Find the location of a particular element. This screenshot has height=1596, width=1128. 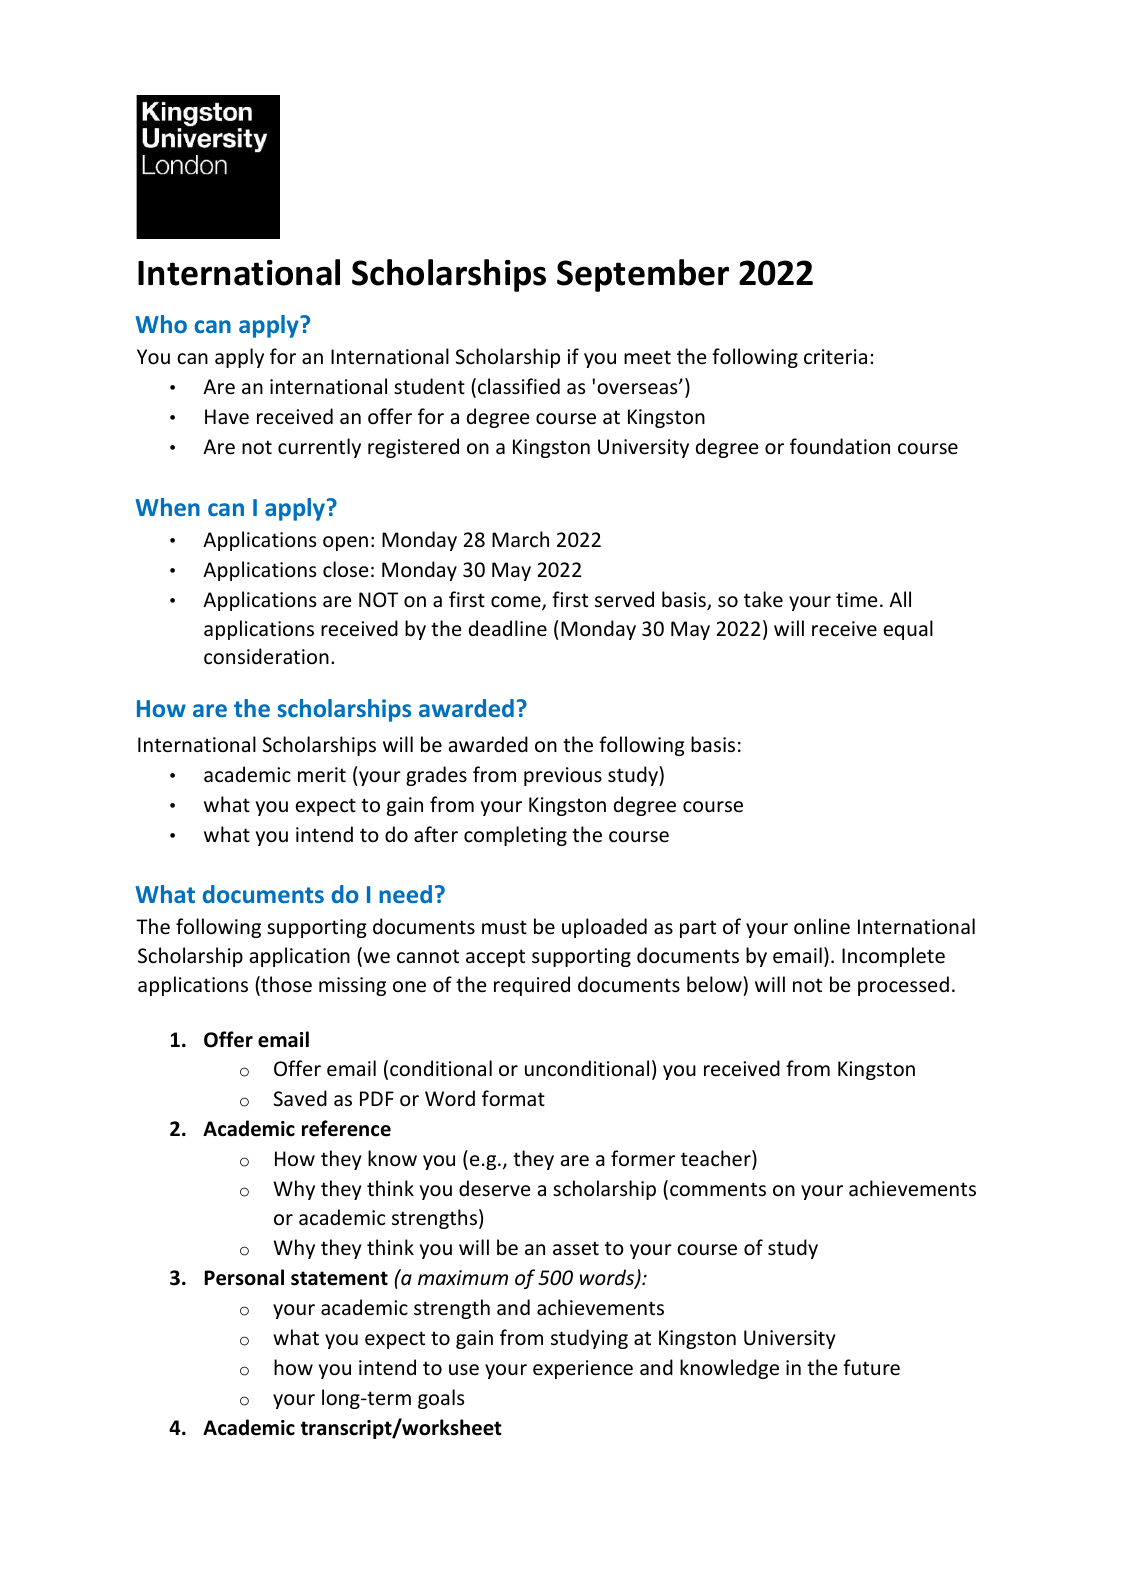

completing is located at coordinates (515, 836).
